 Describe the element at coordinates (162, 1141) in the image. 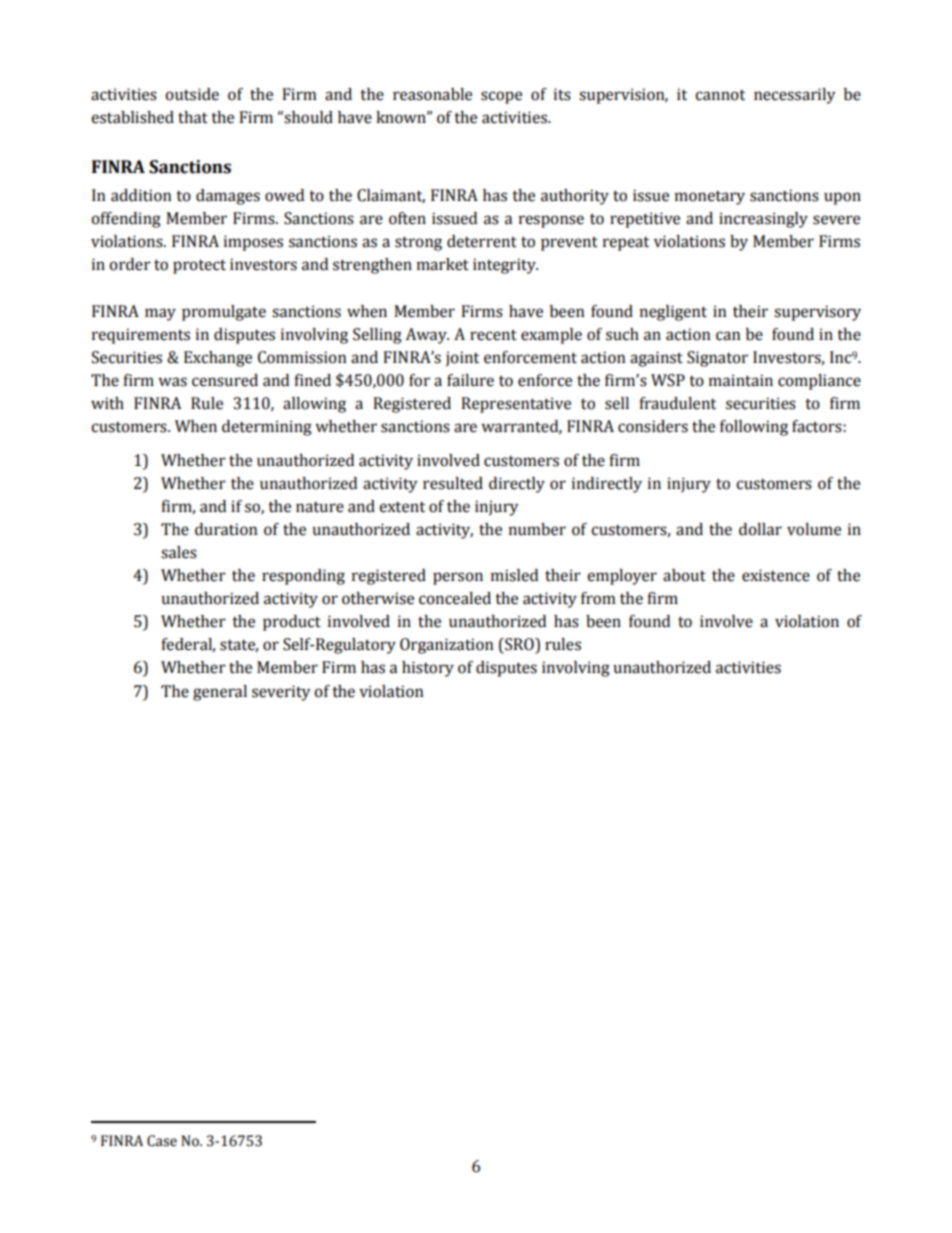

I see `Case` at that location.
